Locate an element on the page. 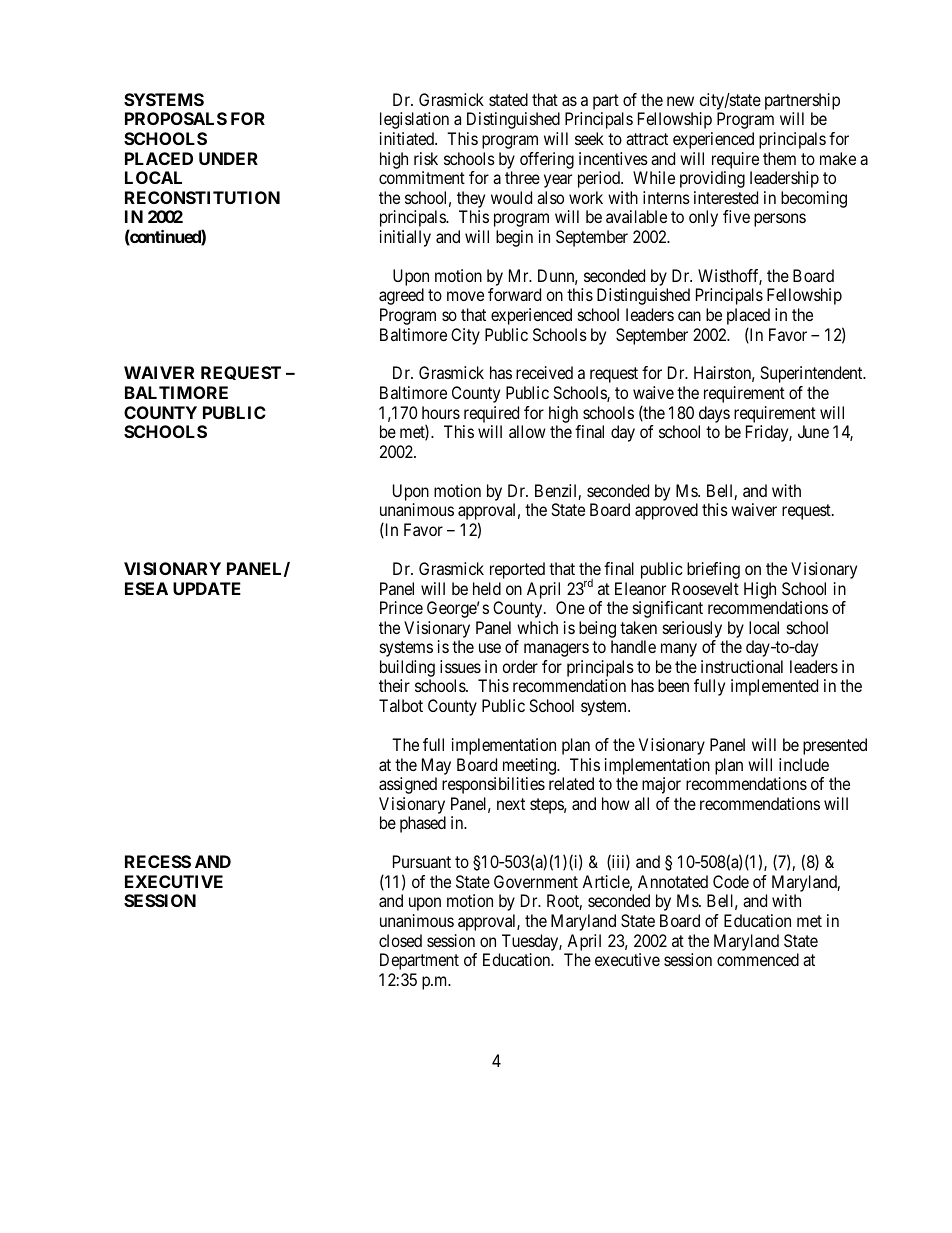 The image size is (952, 1233). UNDER is located at coordinates (228, 158).
